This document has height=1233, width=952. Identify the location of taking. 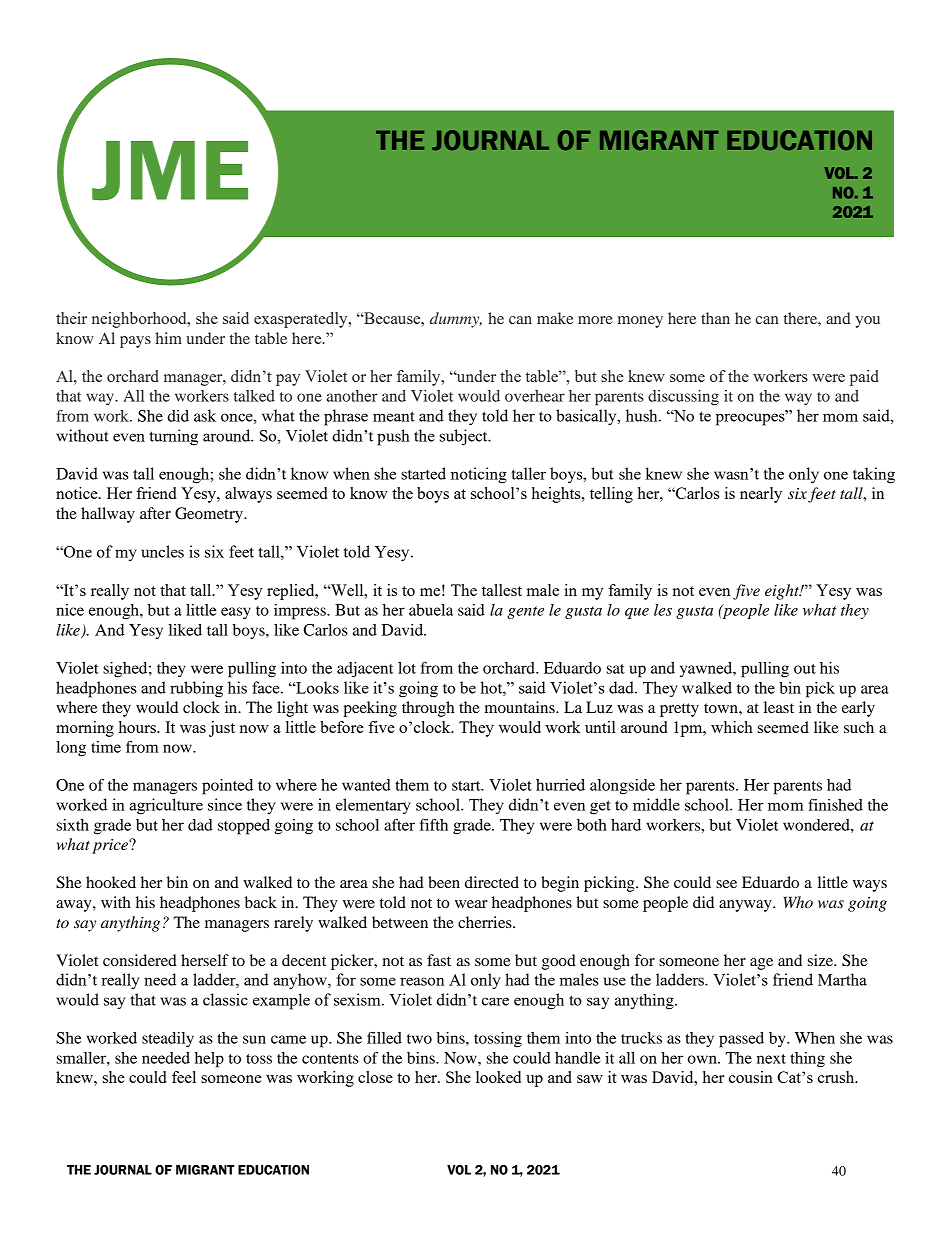
(874, 475).
